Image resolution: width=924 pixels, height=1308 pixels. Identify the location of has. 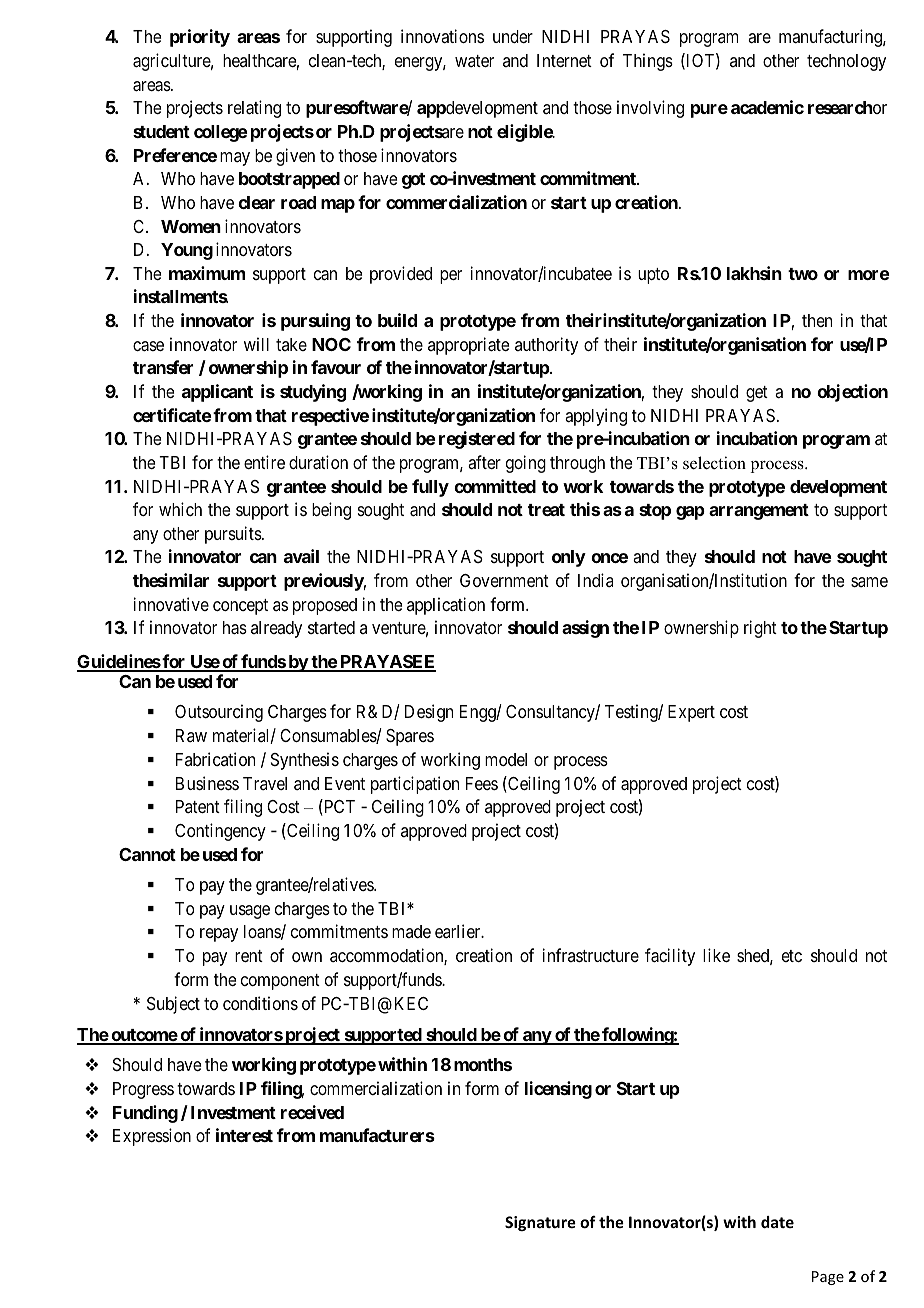
(235, 628).
